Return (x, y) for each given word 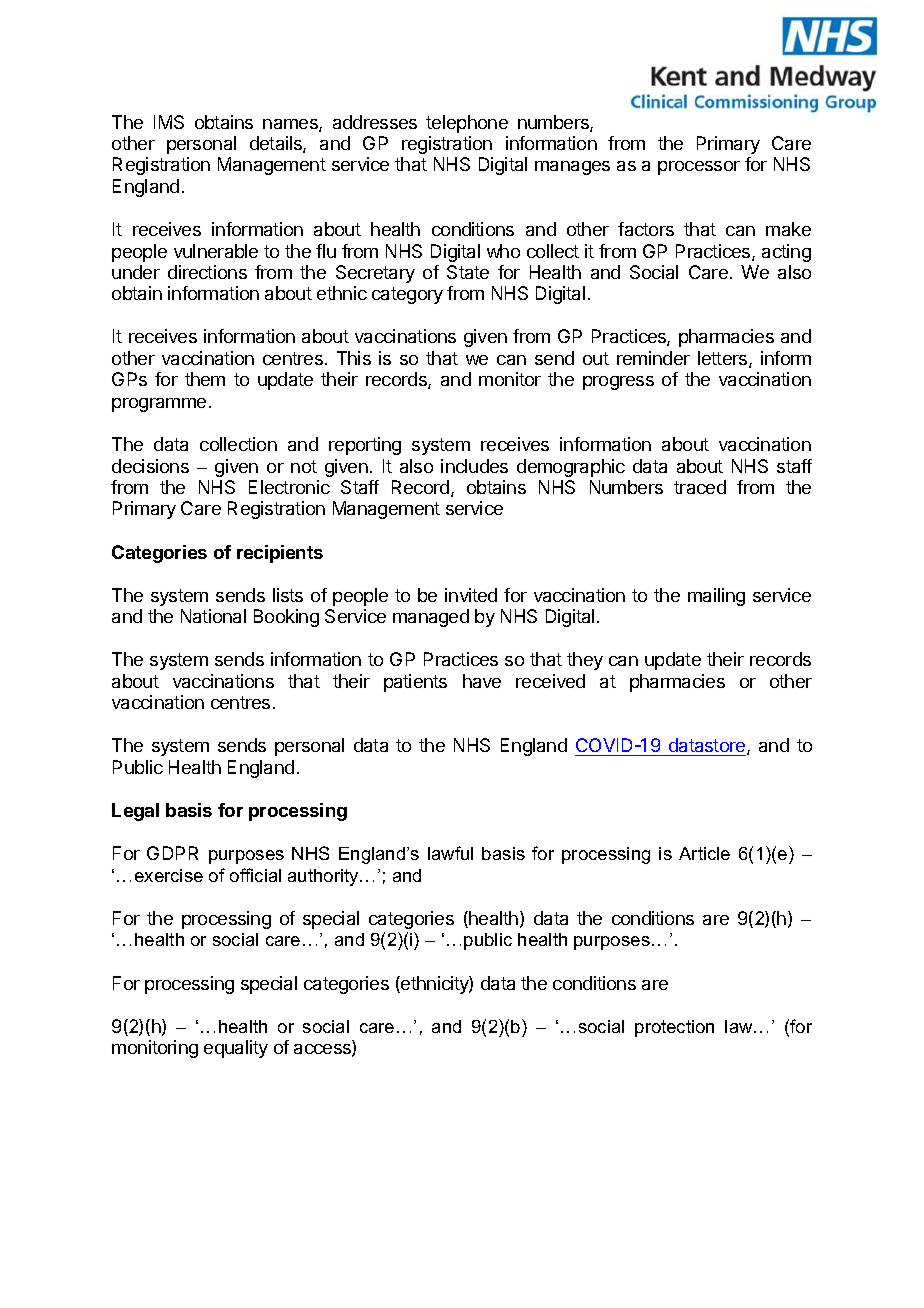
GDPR (172, 853)
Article (704, 853)
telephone (467, 124)
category (407, 295)
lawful (450, 853)
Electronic (289, 487)
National (213, 616)
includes (474, 466)
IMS (169, 122)
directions (207, 272)
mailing (716, 597)
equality (236, 1049)
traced (700, 487)
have (482, 681)
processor (699, 168)
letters (724, 359)
